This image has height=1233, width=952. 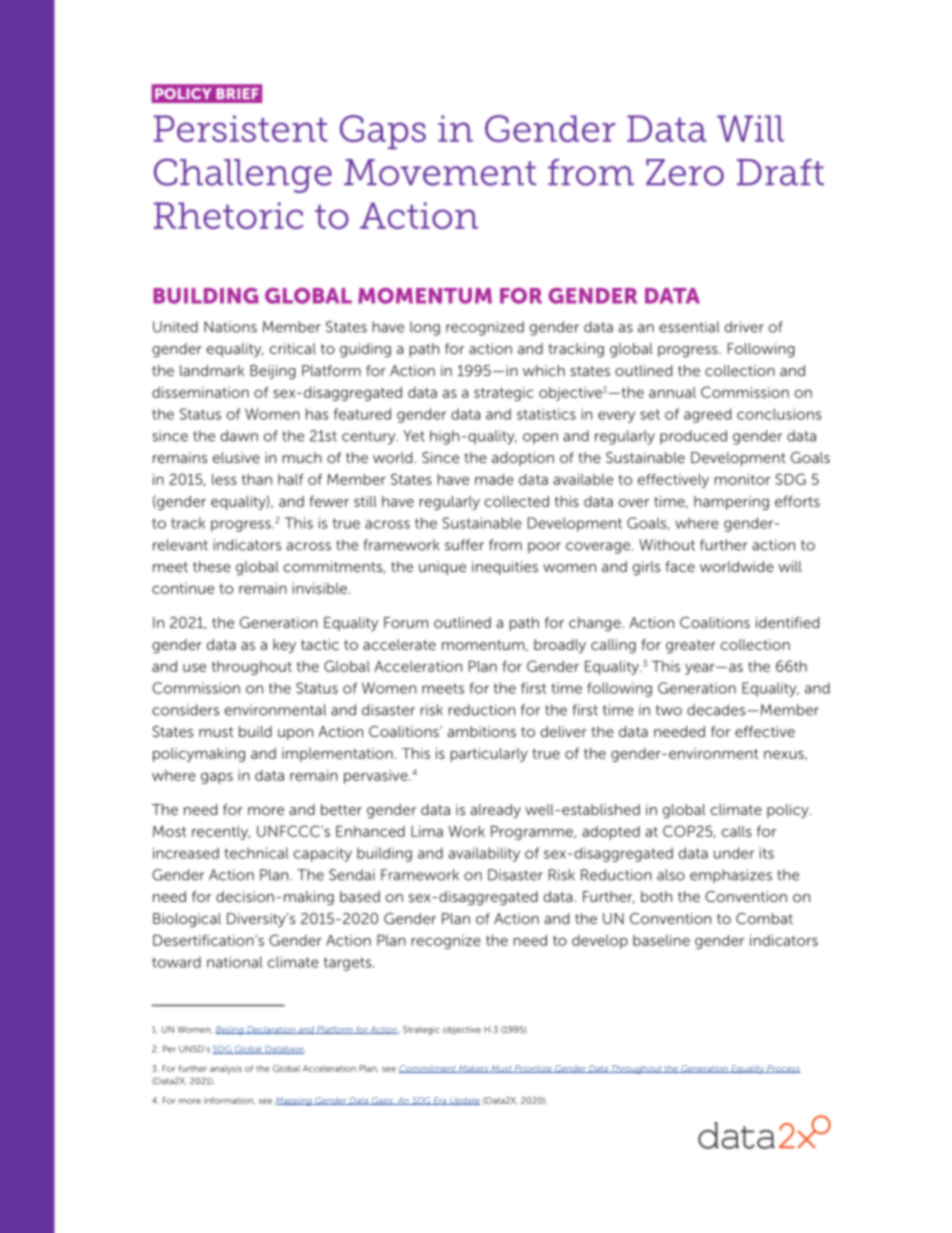 What do you see at coordinates (489, 755) in the image?
I see `particularly` at bounding box center [489, 755].
